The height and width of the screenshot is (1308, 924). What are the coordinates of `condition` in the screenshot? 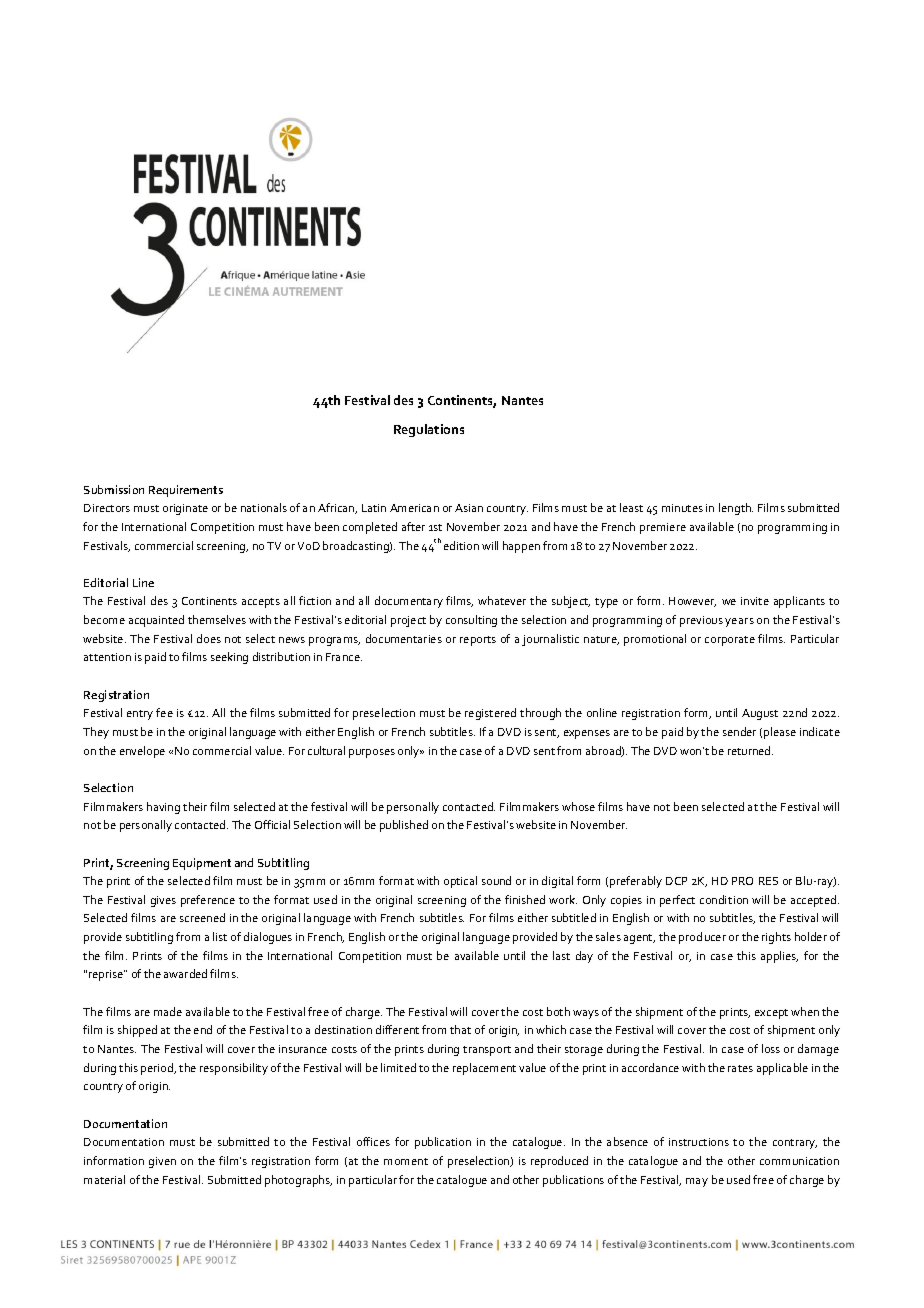 It's located at (724, 899).
